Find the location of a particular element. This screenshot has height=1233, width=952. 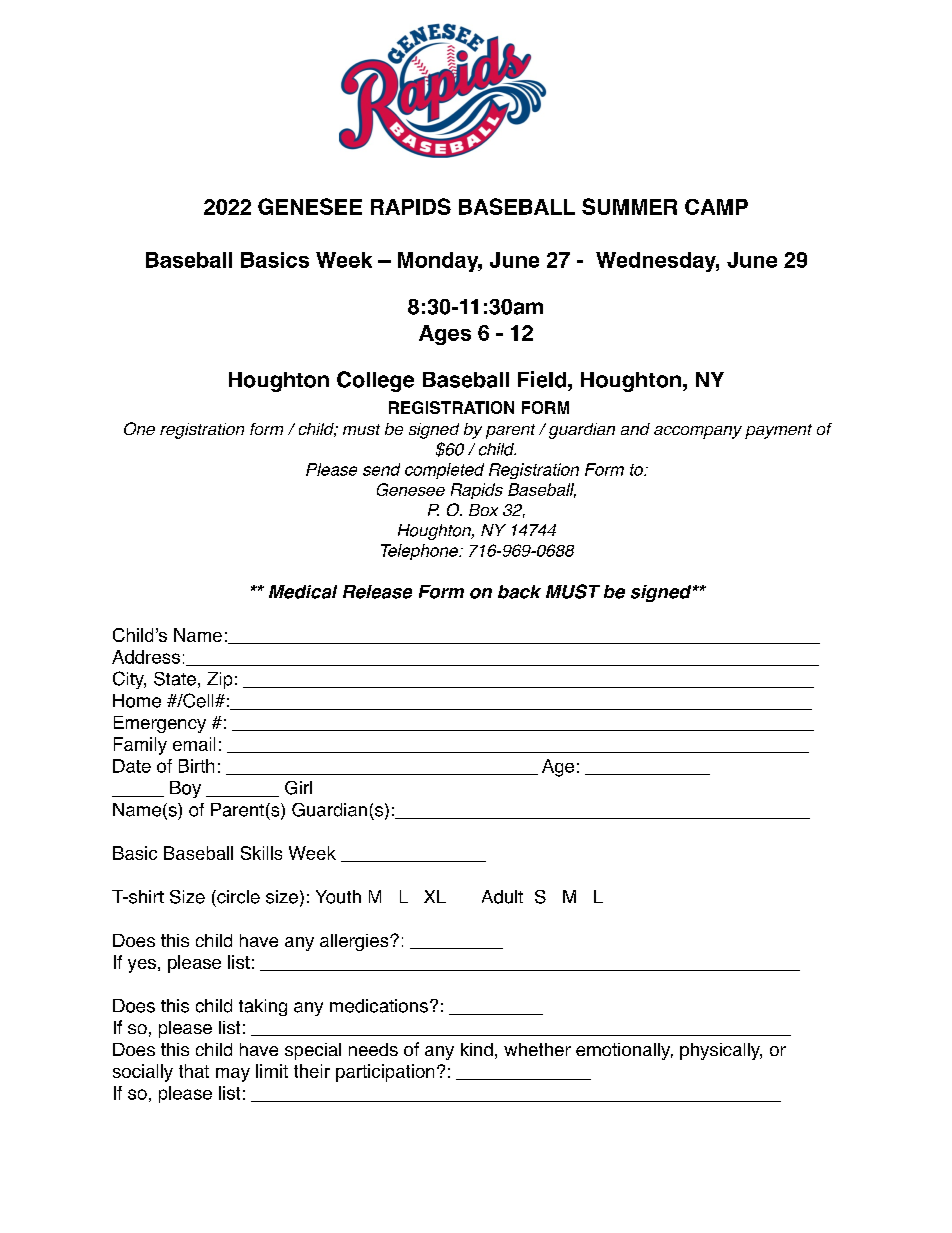

Adult is located at coordinates (502, 897).
